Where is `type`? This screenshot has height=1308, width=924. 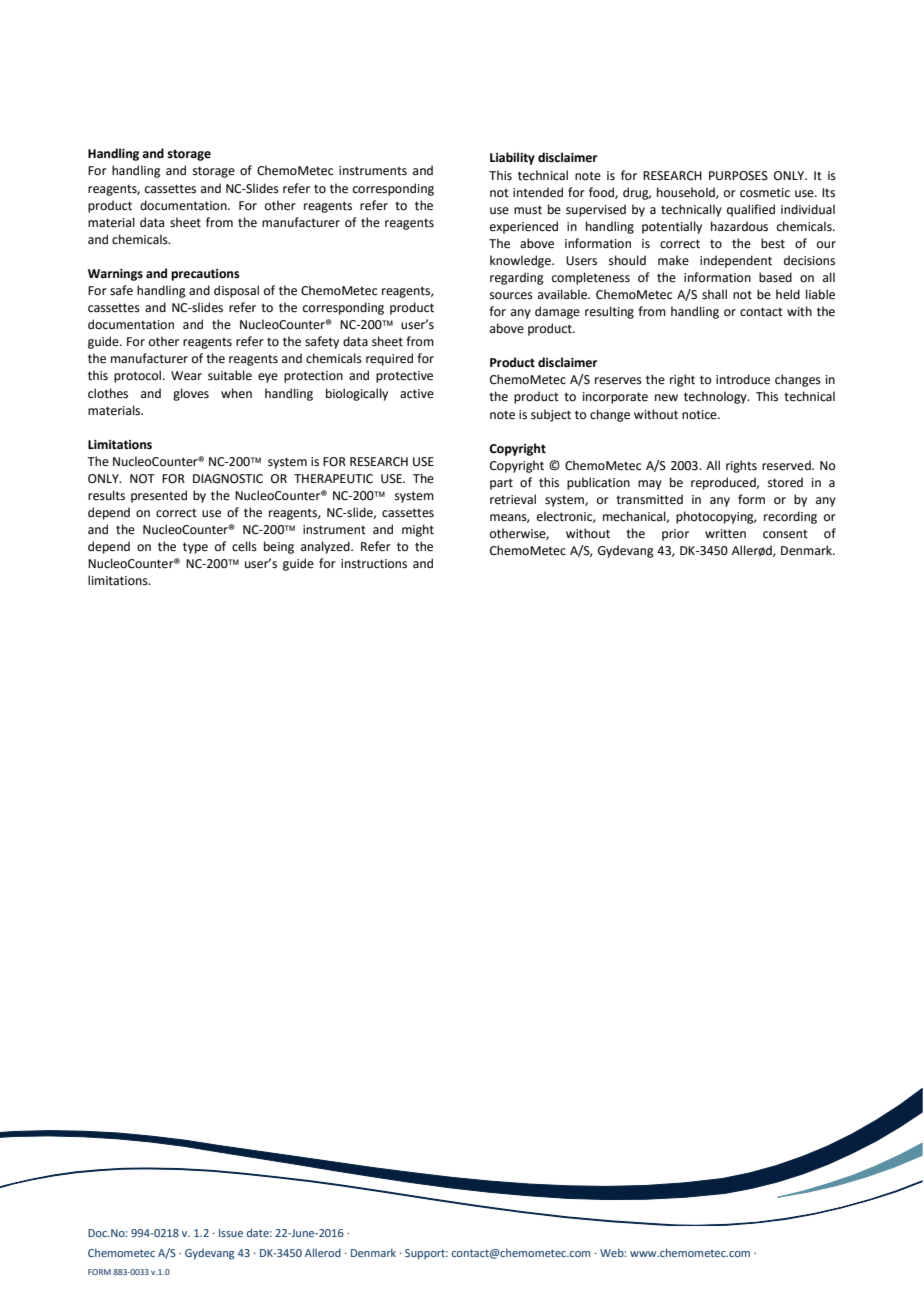
type is located at coordinates (195, 548).
